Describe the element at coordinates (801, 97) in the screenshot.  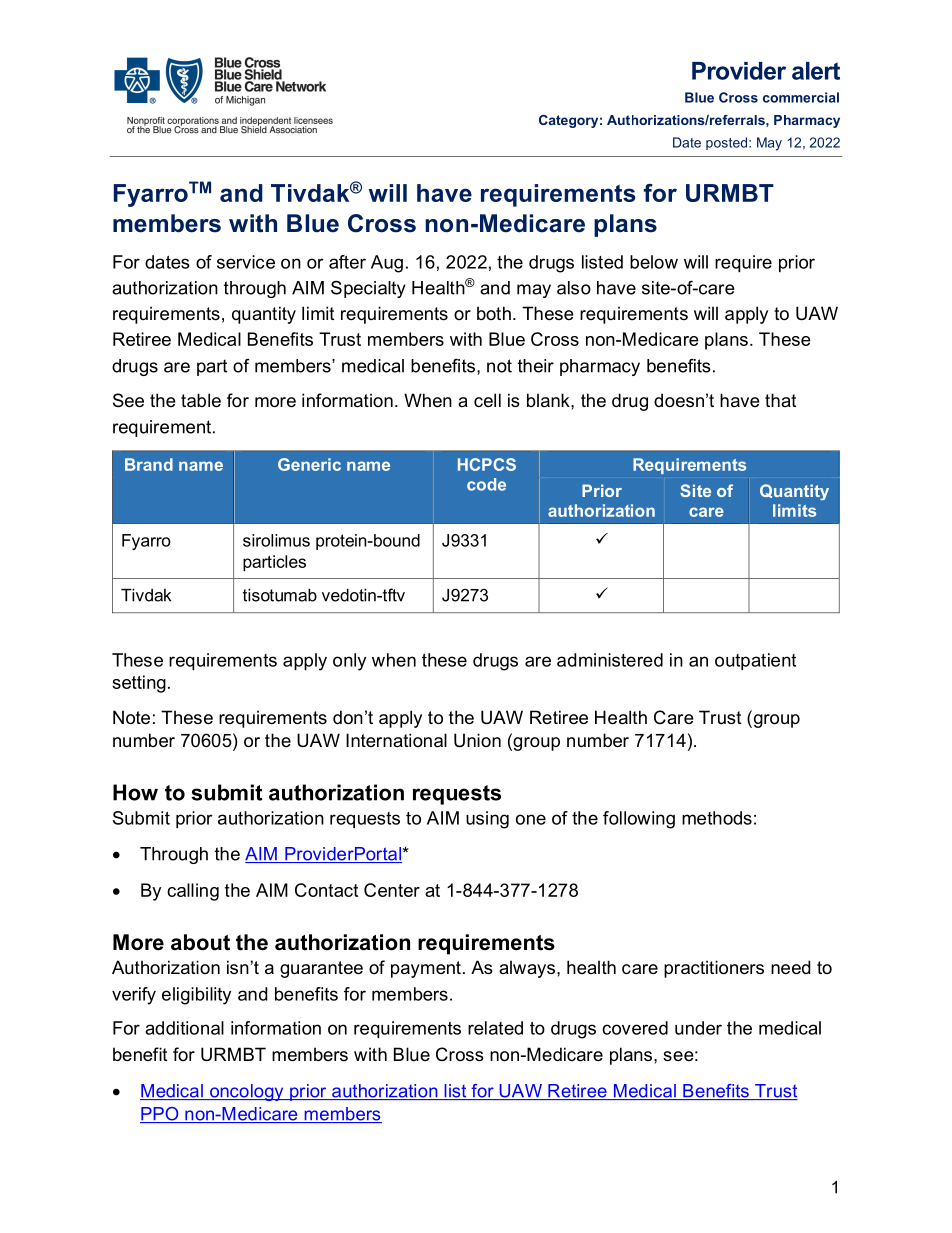
I see `commercial` at that location.
